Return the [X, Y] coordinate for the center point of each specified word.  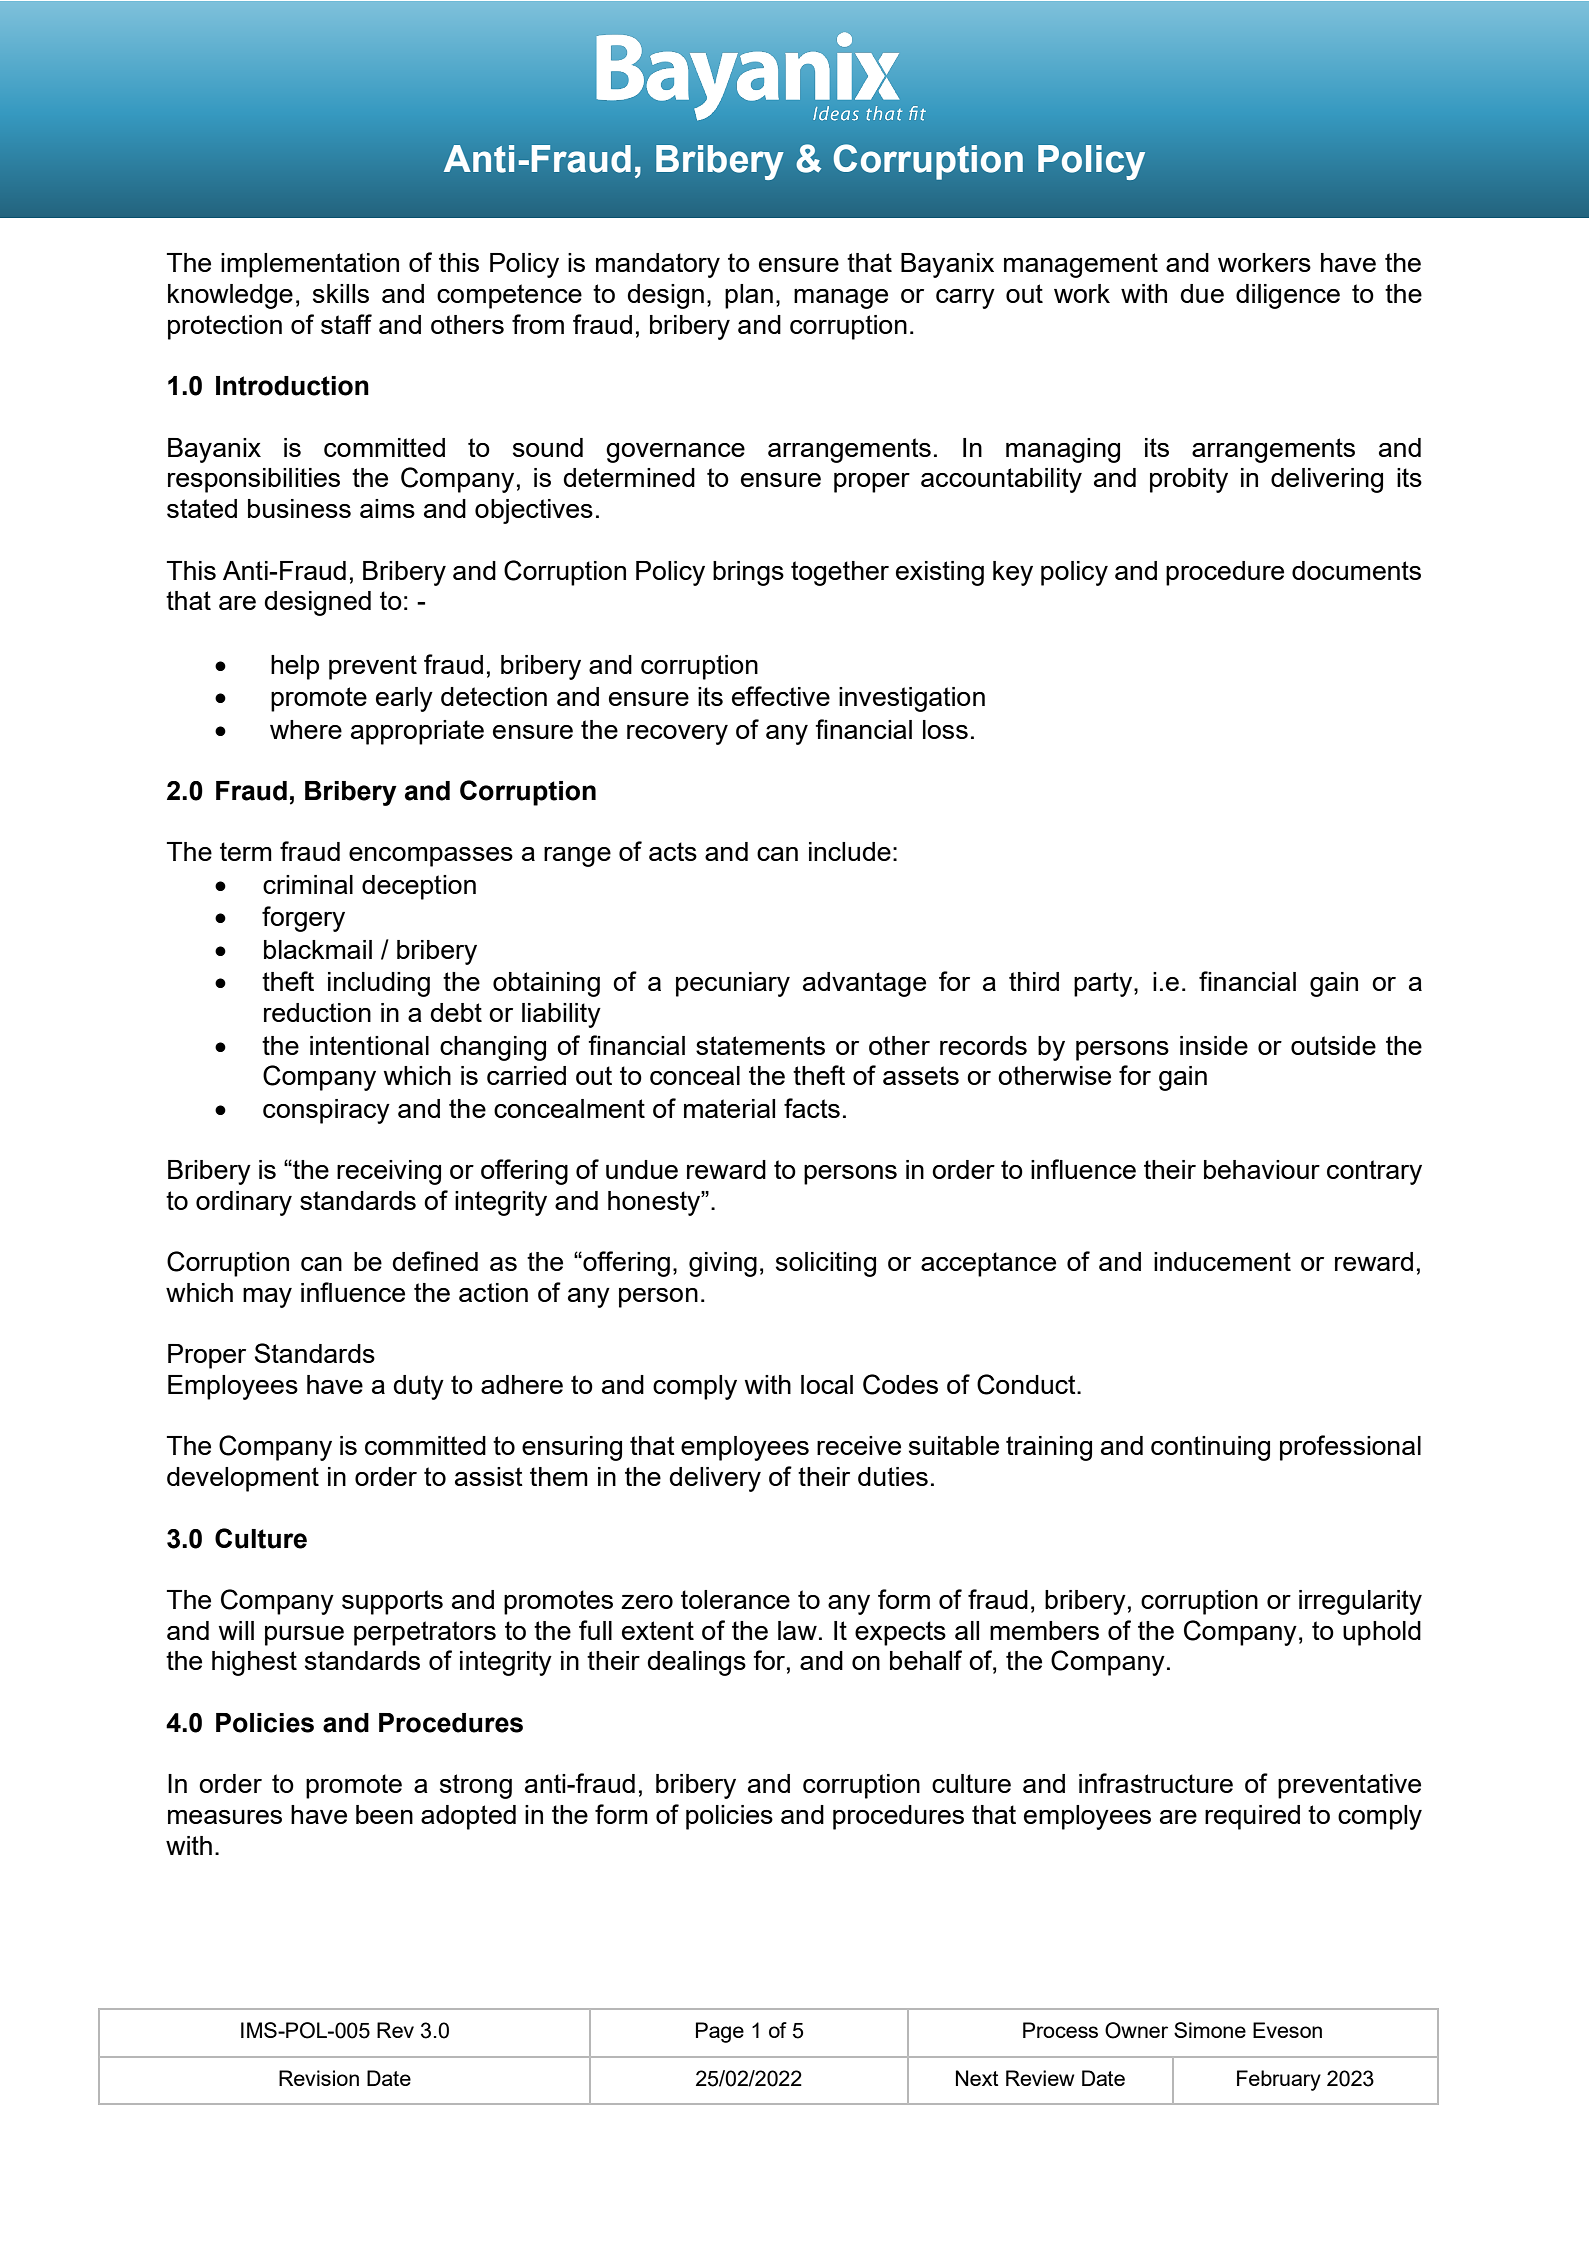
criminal [308, 884]
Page [720, 2032]
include [850, 851]
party [1104, 984]
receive [859, 1445]
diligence [1288, 296]
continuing [1210, 1448]
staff [346, 324]
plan [749, 296]
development [243, 1479]
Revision [319, 2078]
